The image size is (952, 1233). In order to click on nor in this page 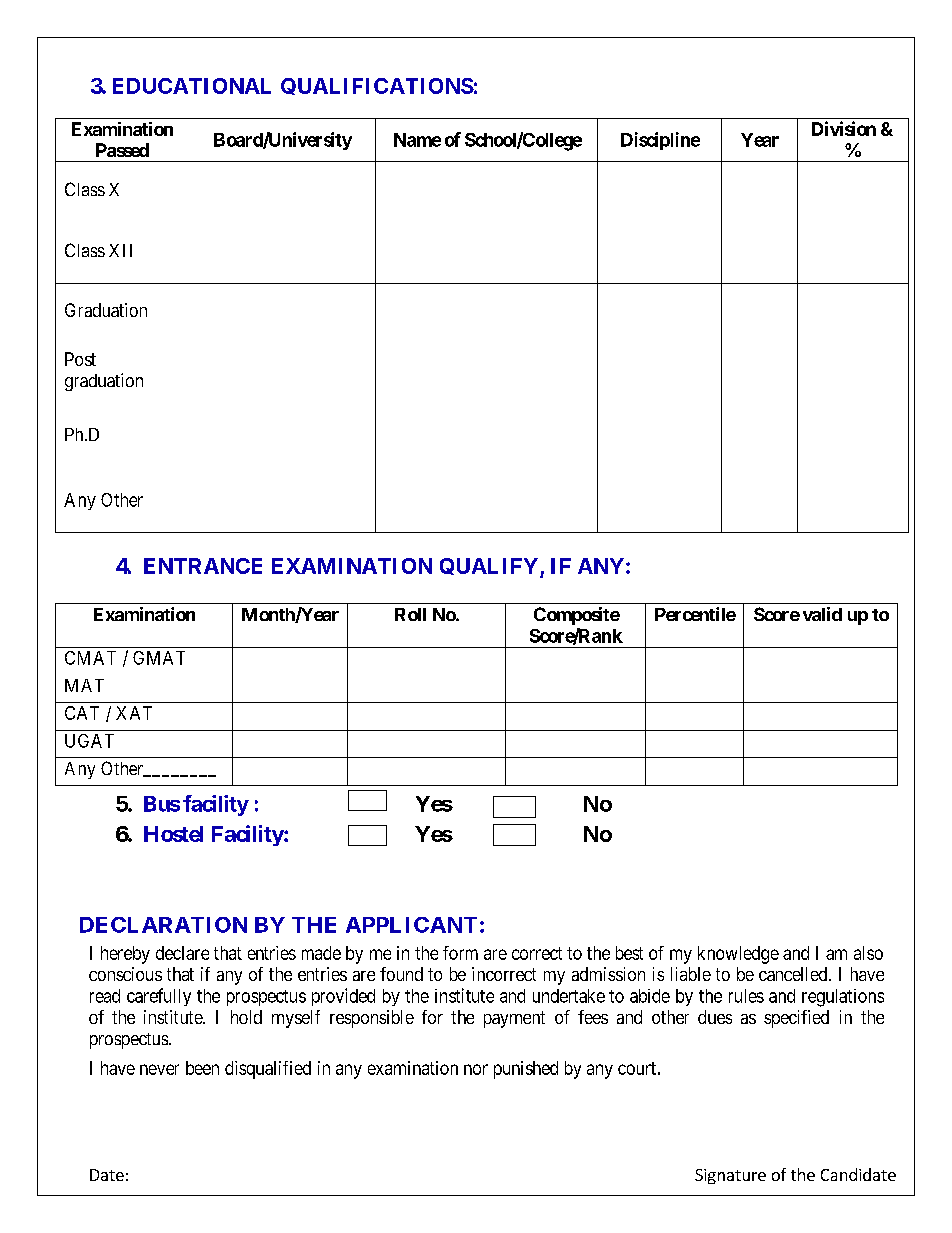, I will do `click(476, 1069)`.
